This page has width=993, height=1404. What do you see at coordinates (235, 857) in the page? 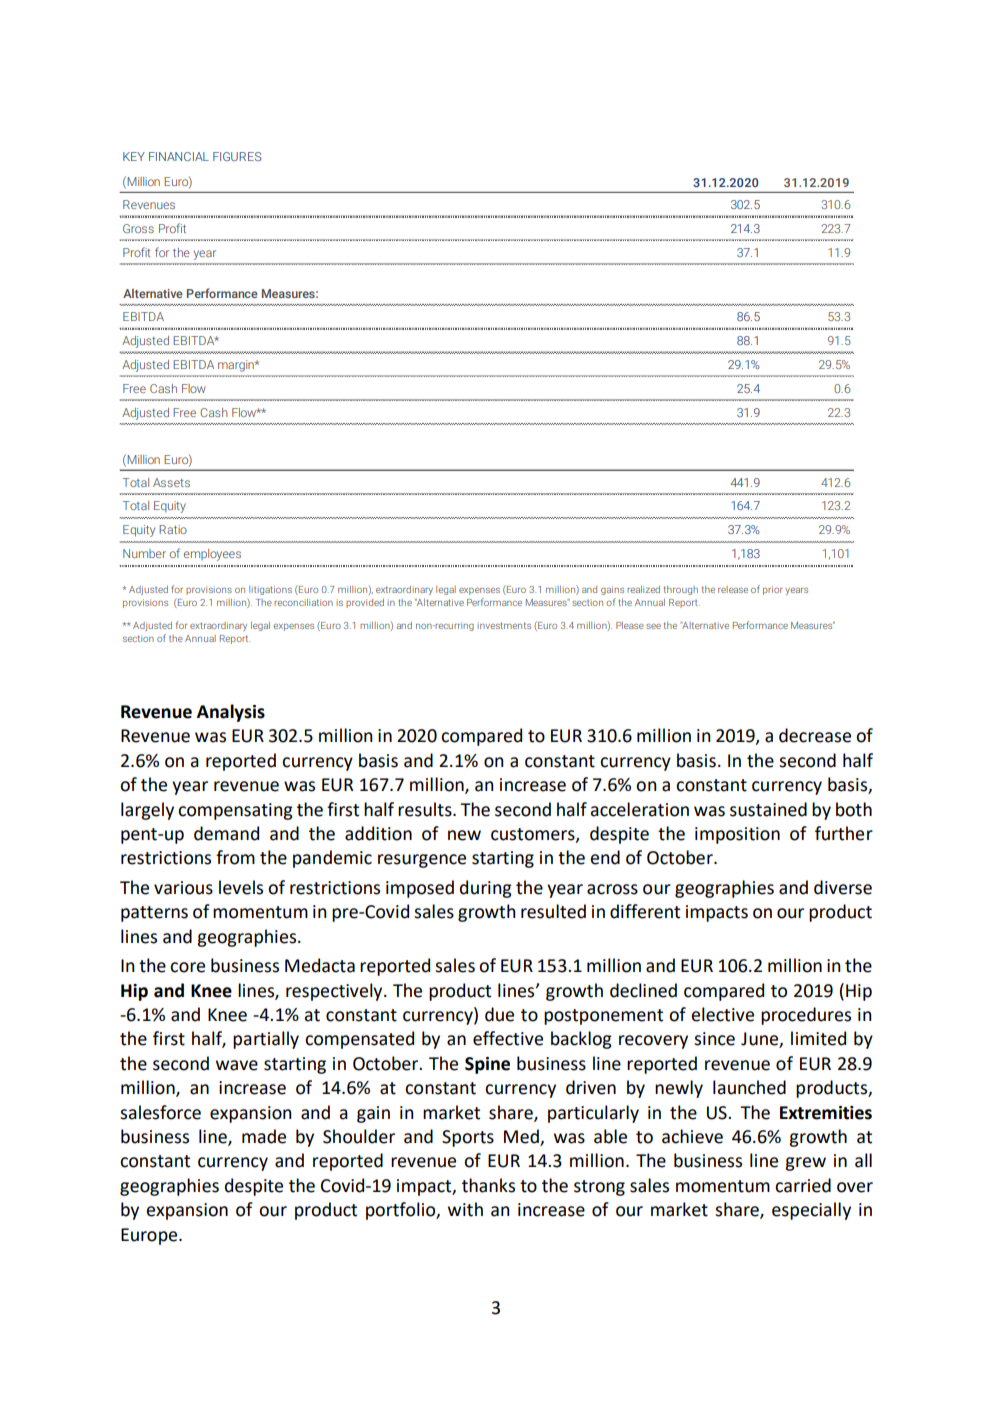
I see `from` at bounding box center [235, 857].
